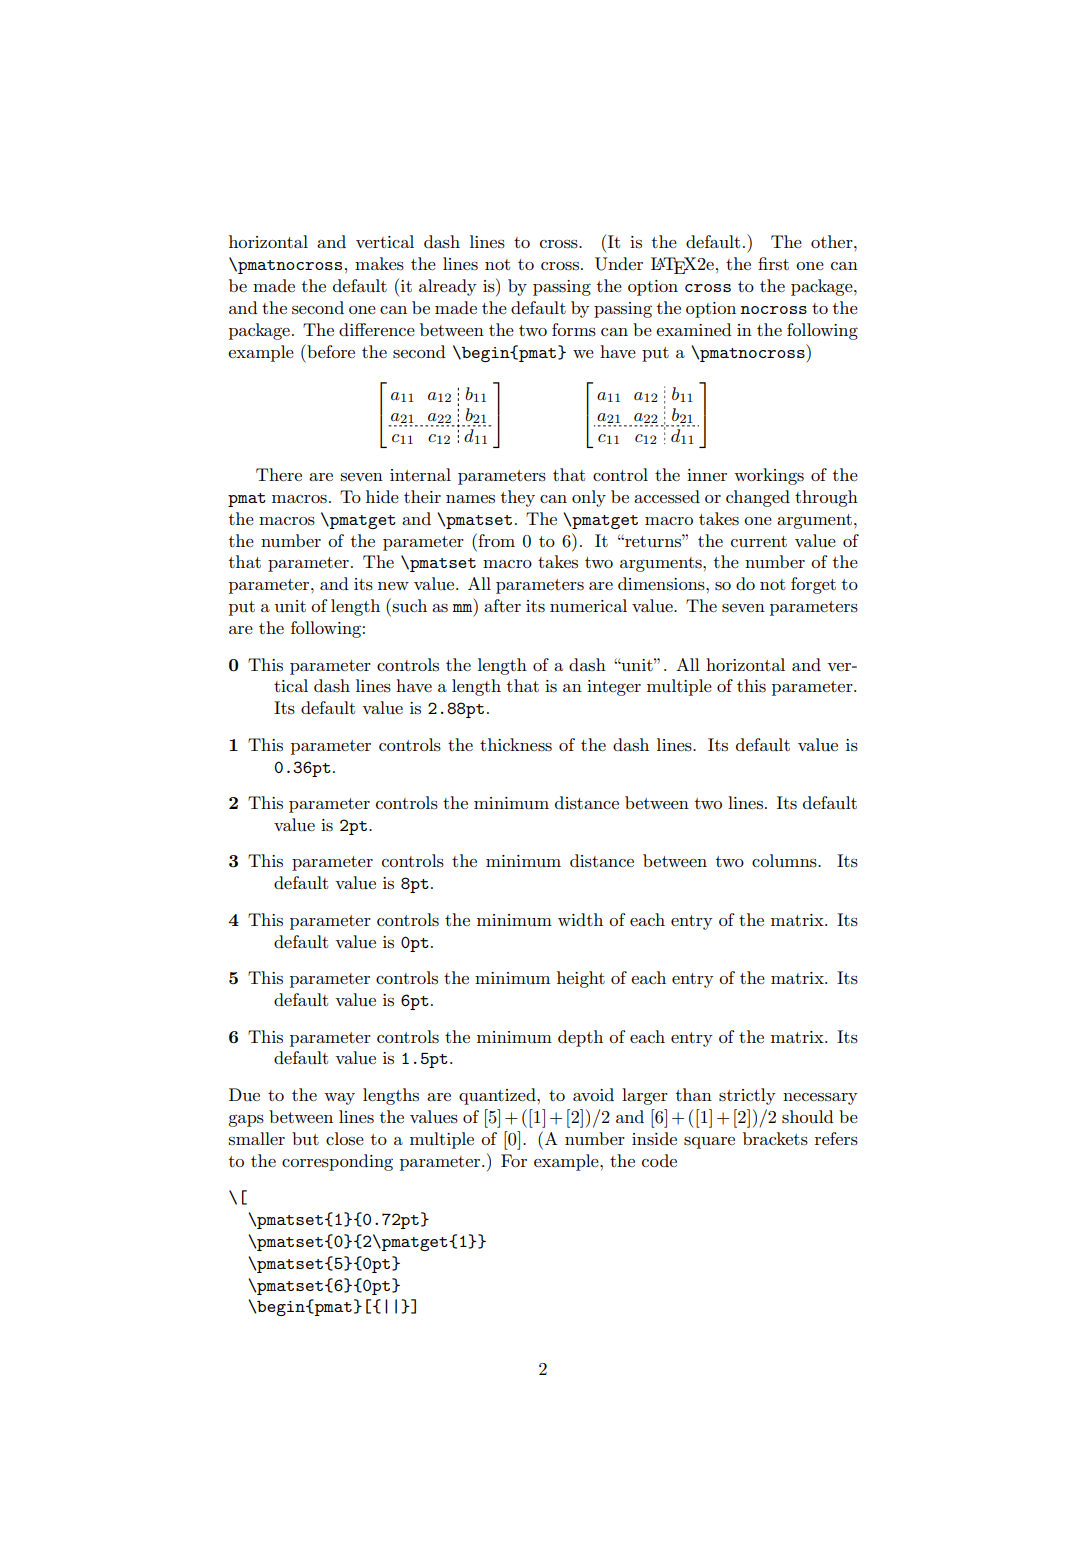 The image size is (1090, 1541). Describe the element at coordinates (305, 1139) in the screenshot. I see `but` at that location.
